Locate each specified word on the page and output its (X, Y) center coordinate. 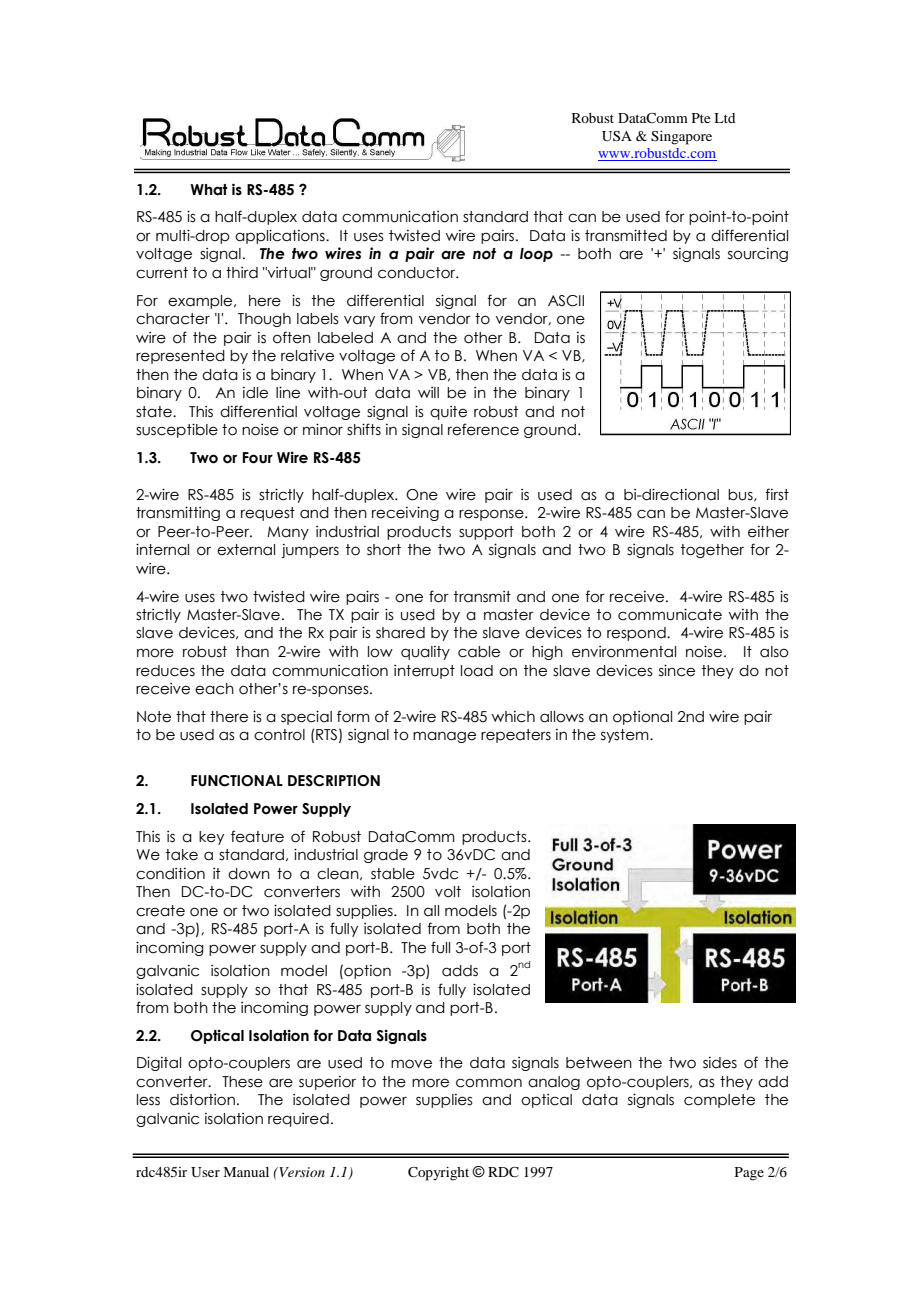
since (677, 670)
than (252, 652)
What (209, 190)
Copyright (438, 1174)
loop (536, 255)
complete (719, 1101)
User (205, 1172)
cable (479, 652)
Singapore (681, 138)
